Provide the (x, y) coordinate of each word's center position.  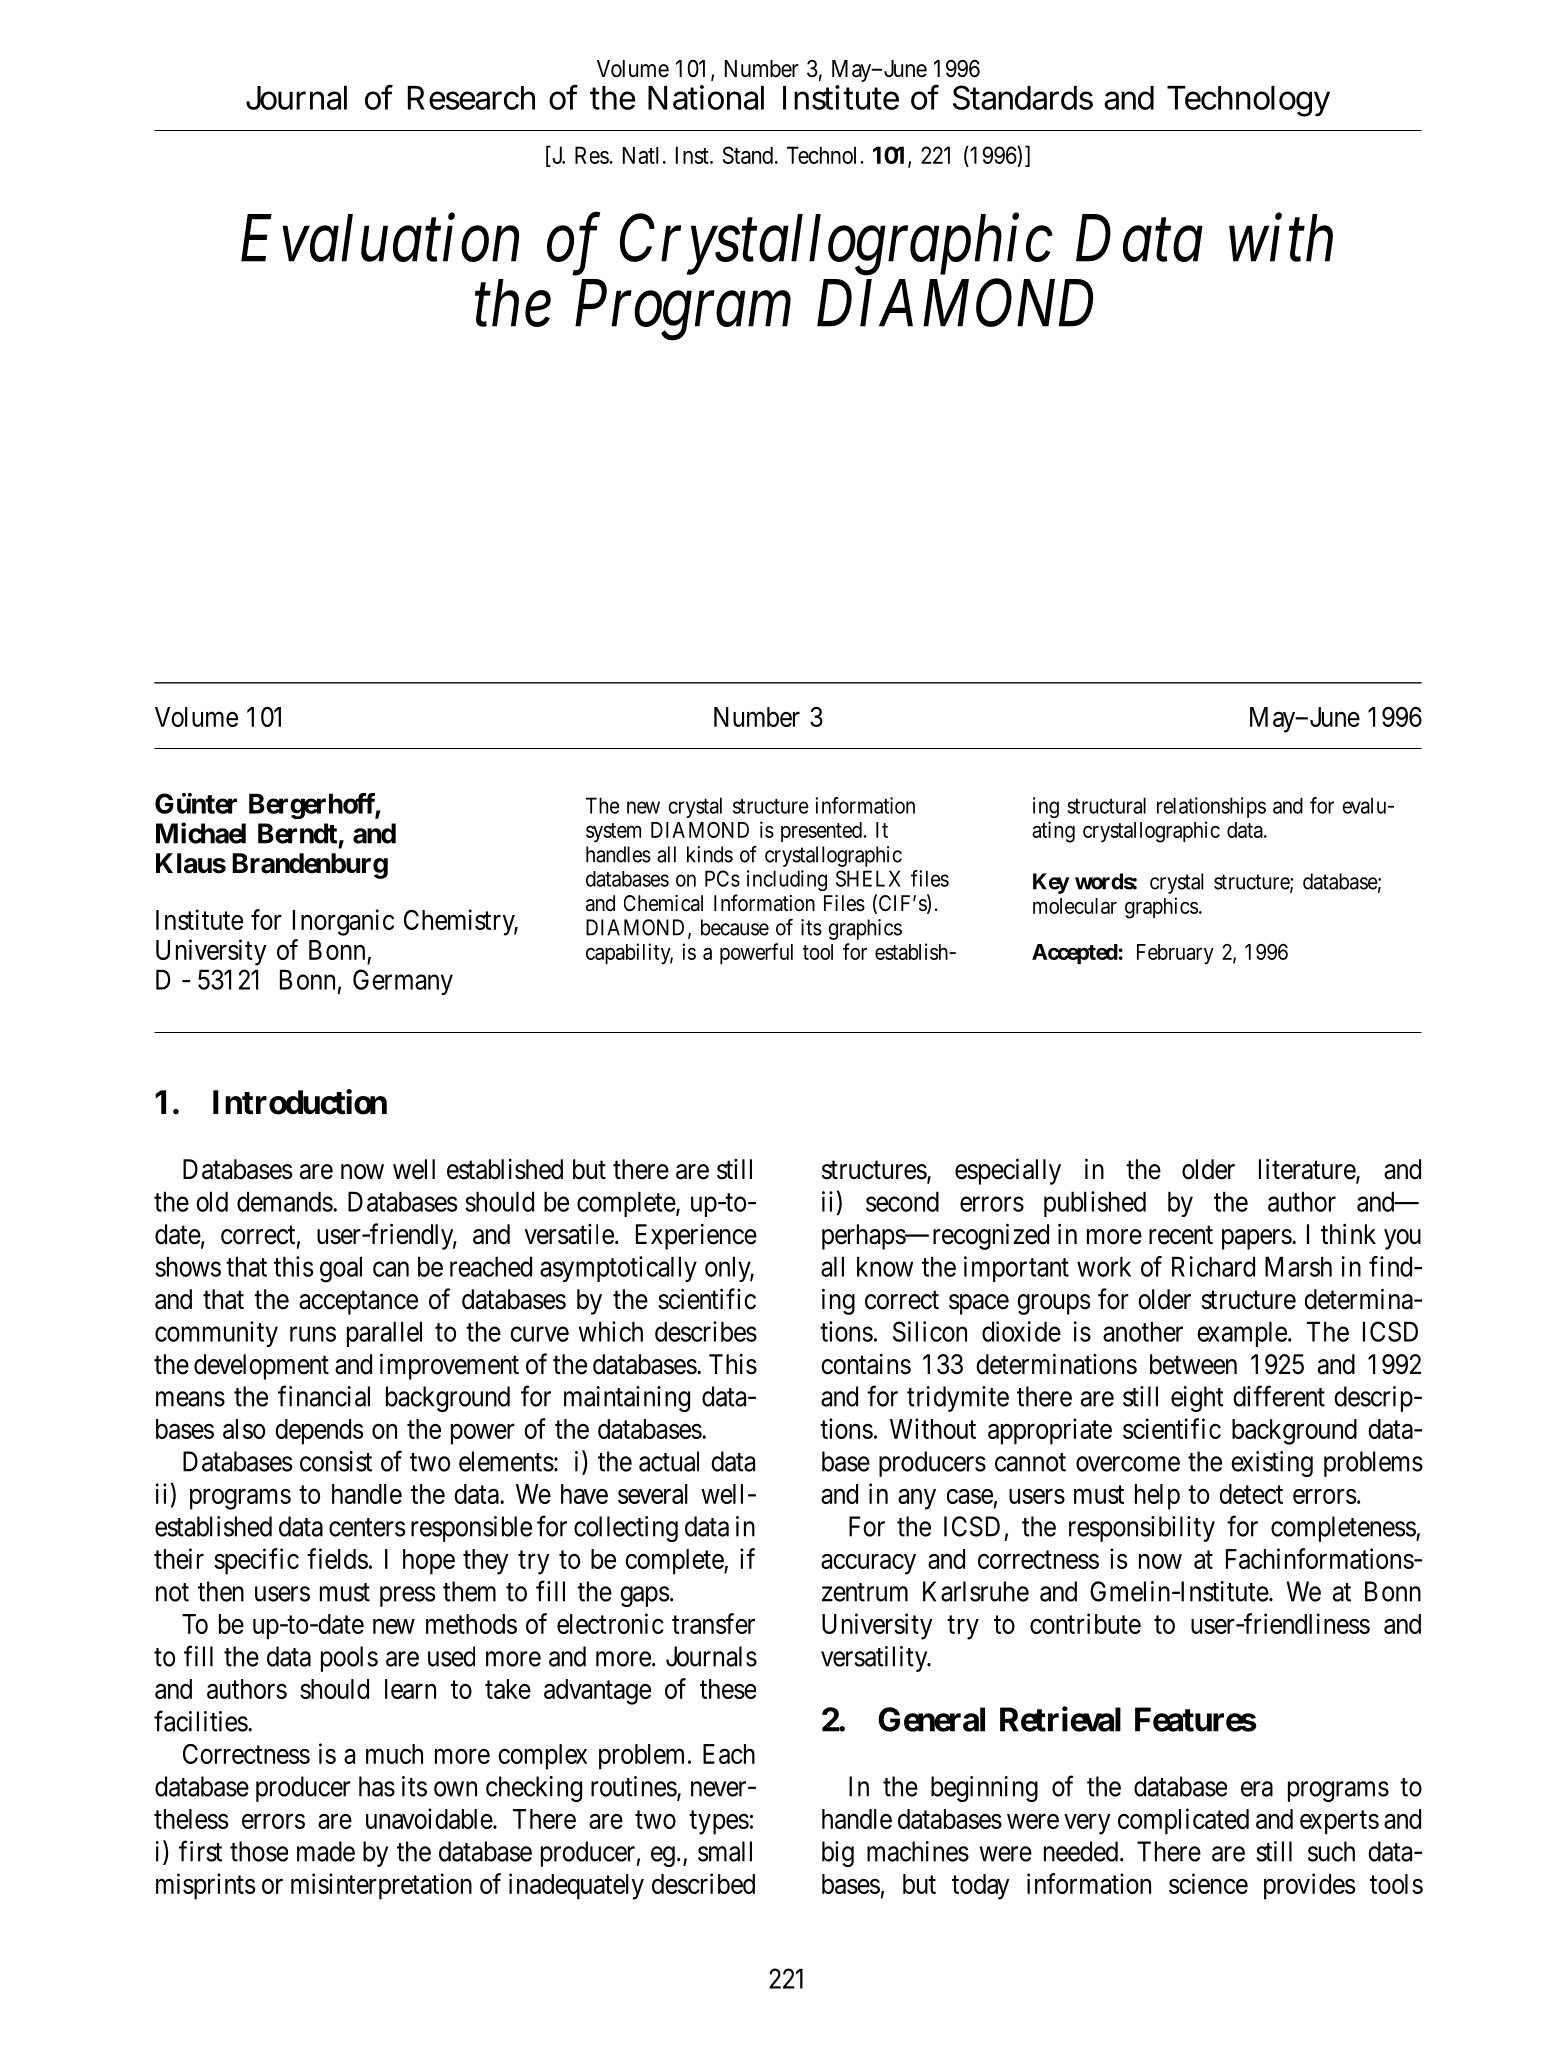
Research (471, 98)
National (706, 97)
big (838, 1854)
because (735, 927)
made (326, 1851)
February (1175, 954)
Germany (403, 982)
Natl (640, 155)
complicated (1183, 1821)
